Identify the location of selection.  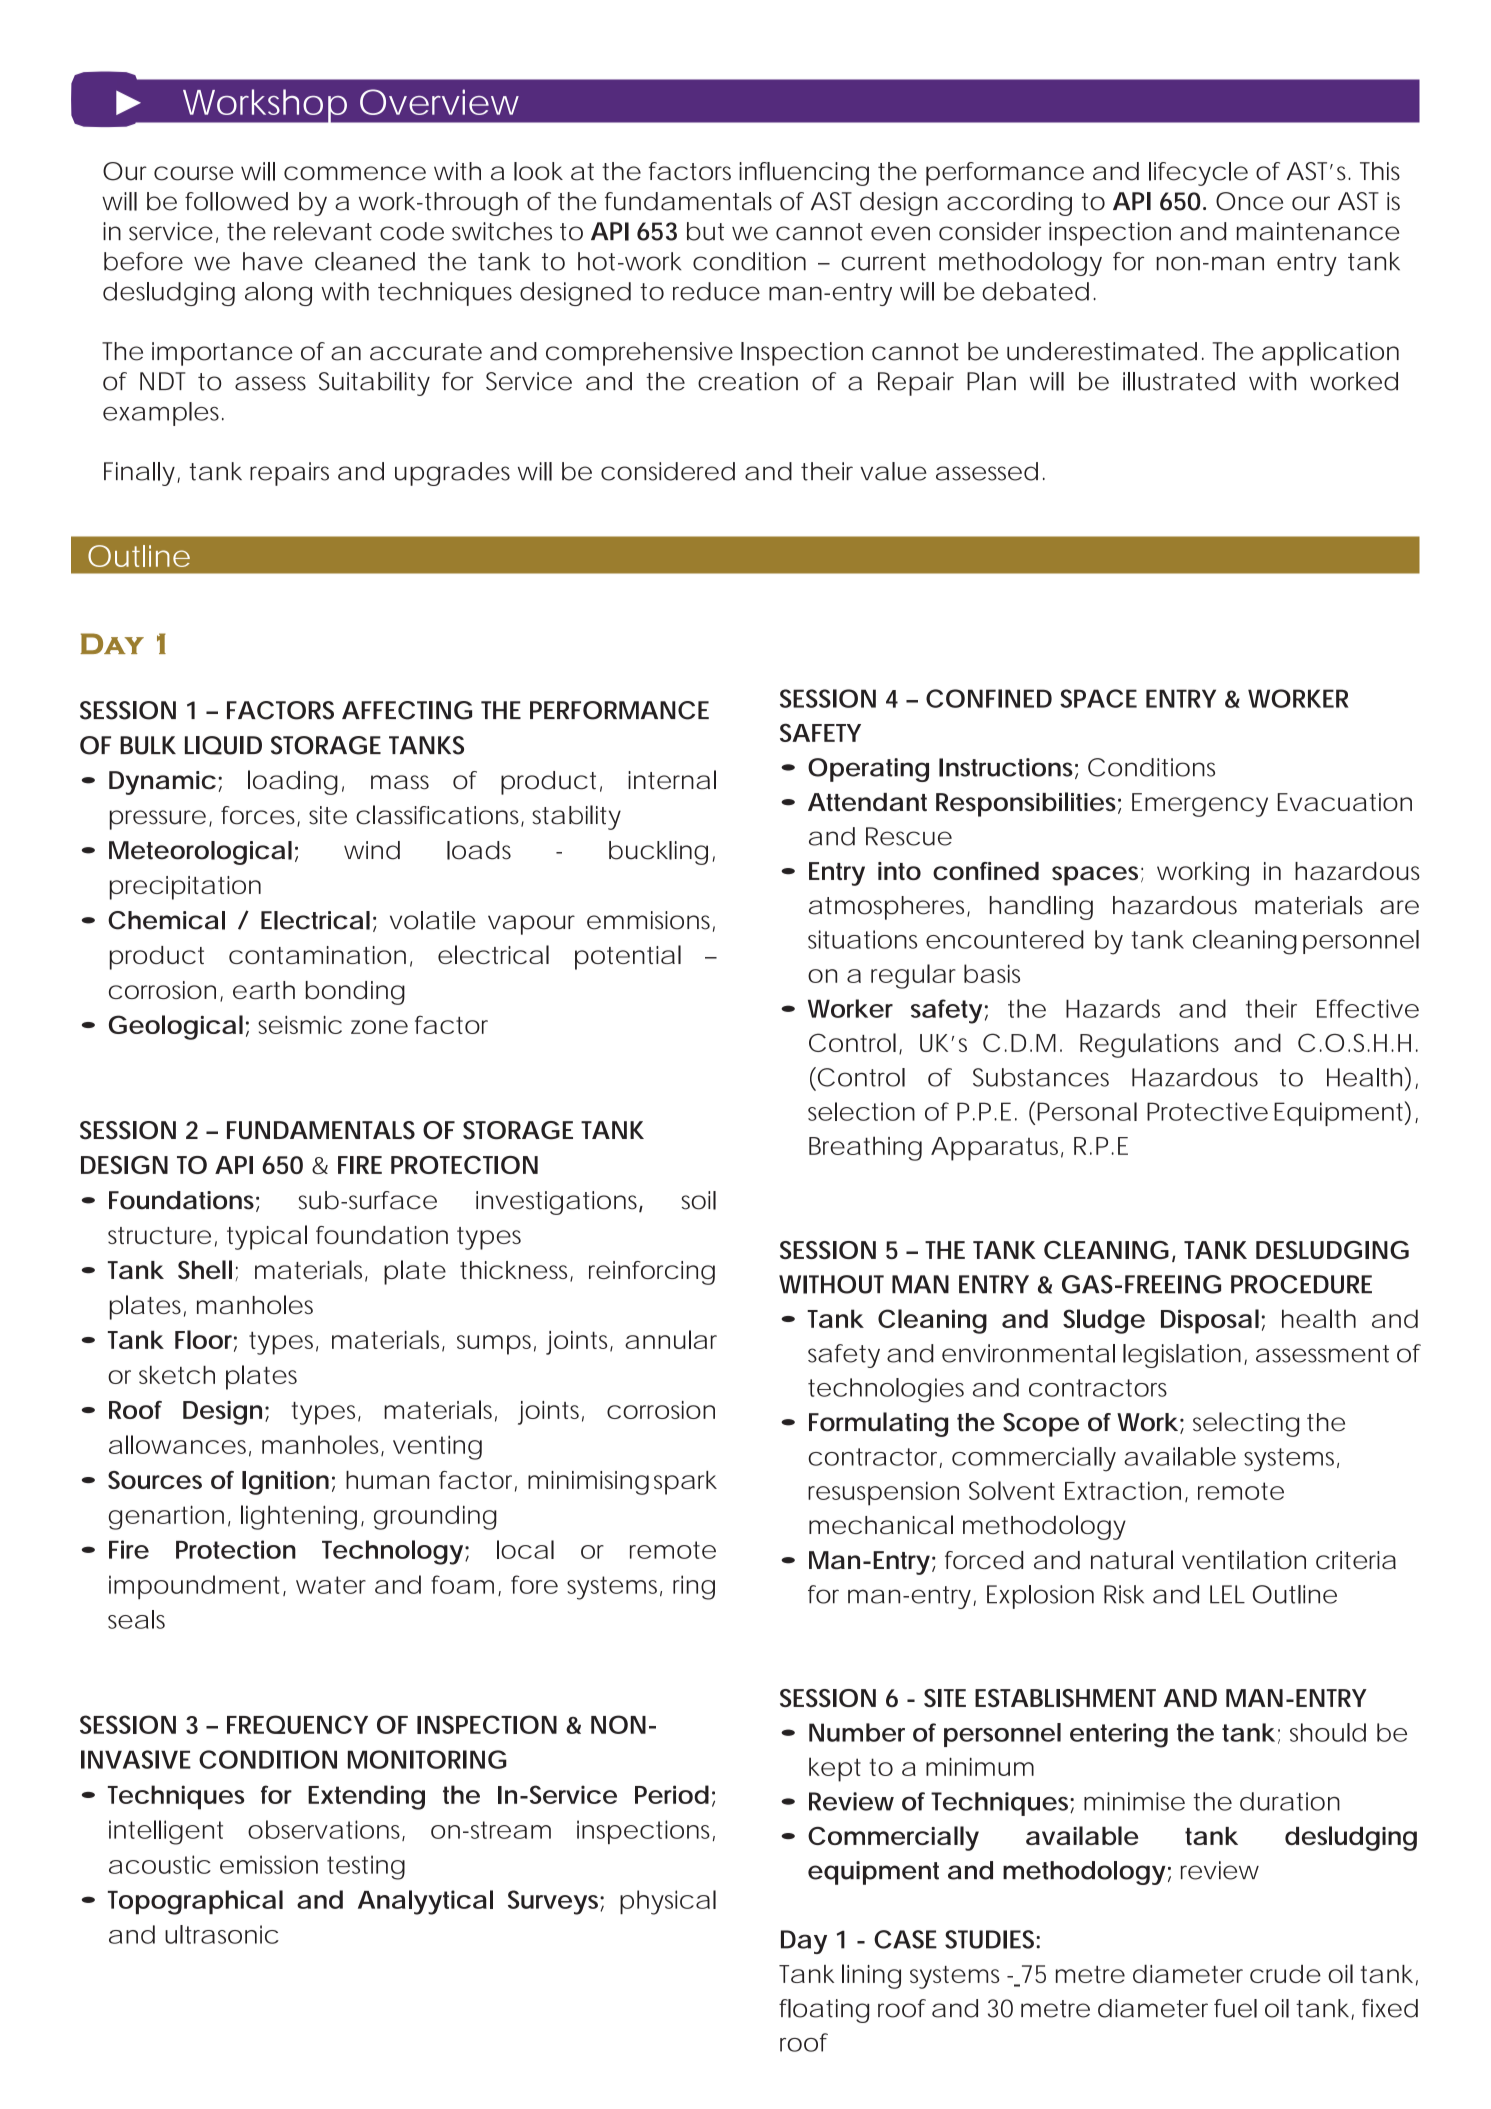
(861, 1111).
